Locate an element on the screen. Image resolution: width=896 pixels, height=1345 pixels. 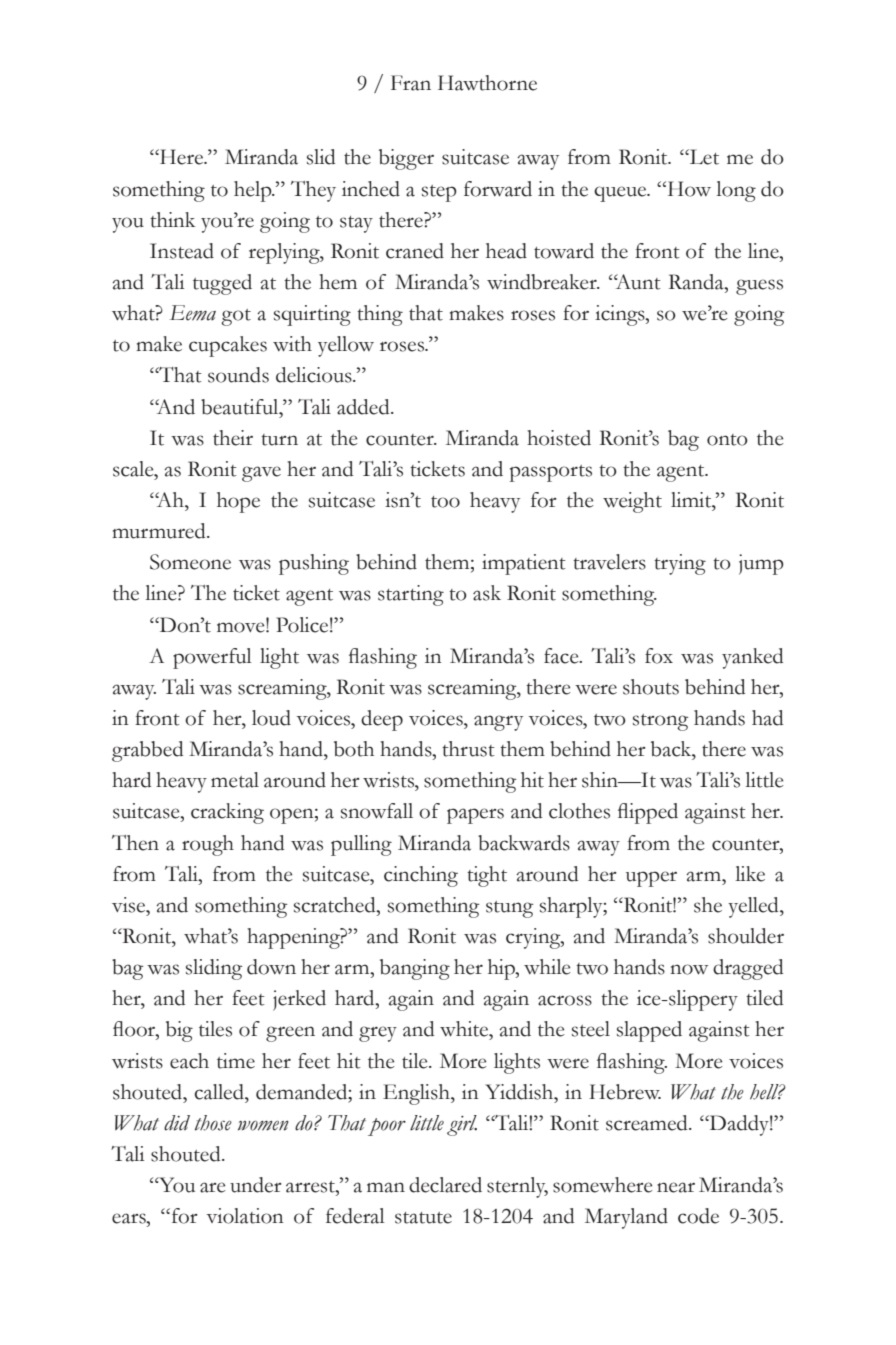
too is located at coordinates (445, 502).
